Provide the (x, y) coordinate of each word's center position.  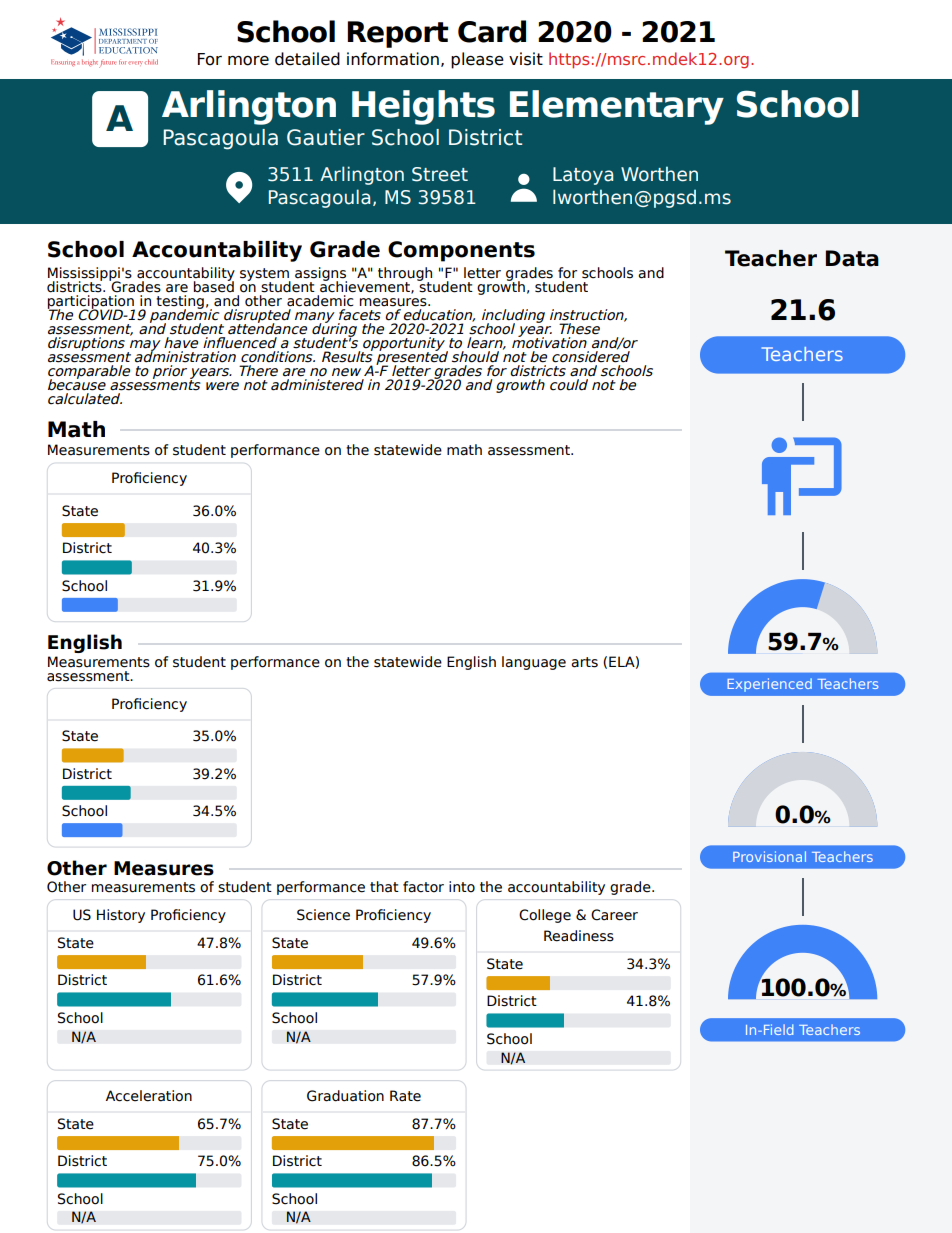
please (477, 60)
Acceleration (149, 1096)
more (248, 61)
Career (614, 915)
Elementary (617, 107)
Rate (405, 1096)
